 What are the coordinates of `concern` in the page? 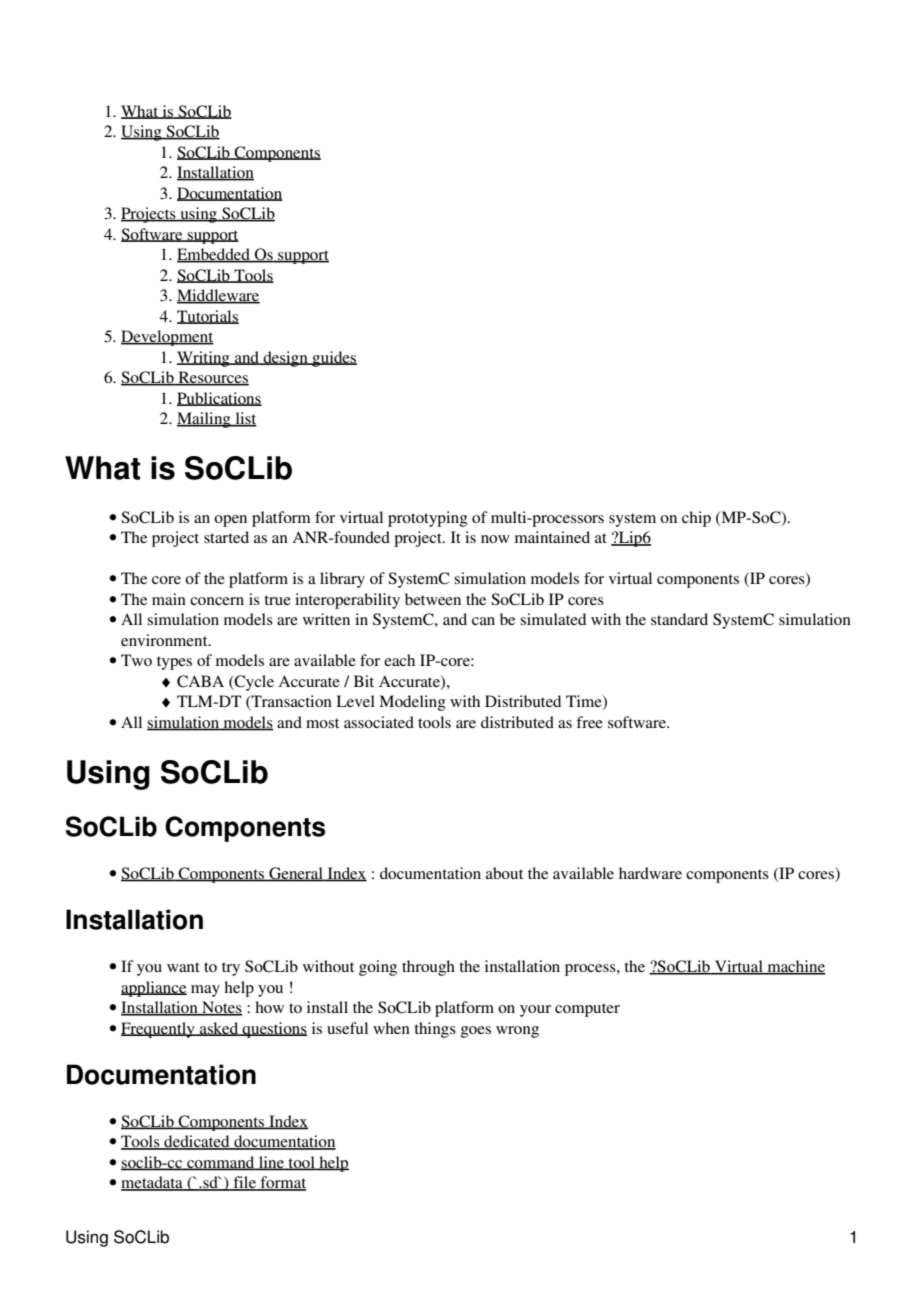 It's located at (217, 601).
